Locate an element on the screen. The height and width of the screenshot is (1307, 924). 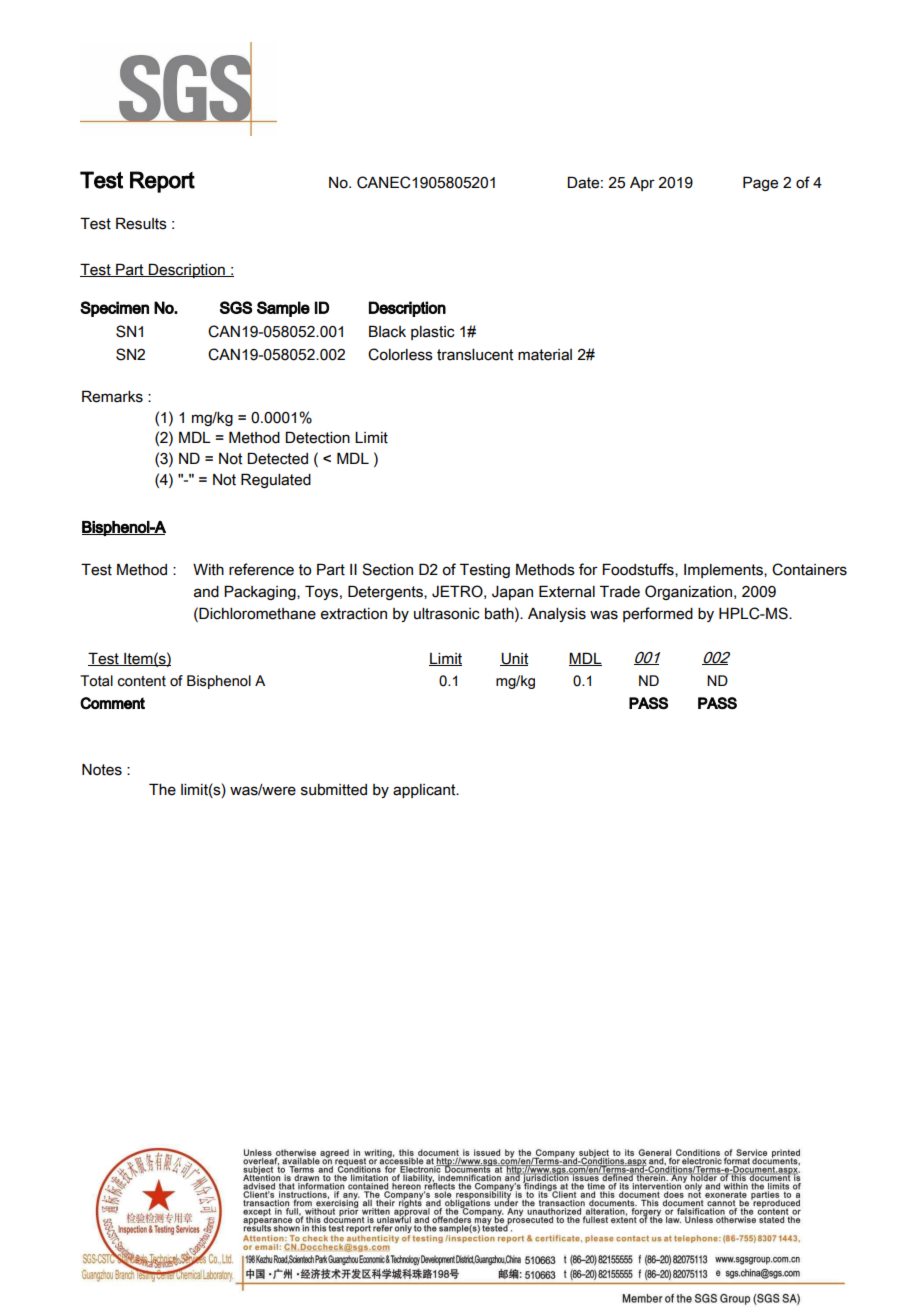
material is located at coordinates (545, 355).
